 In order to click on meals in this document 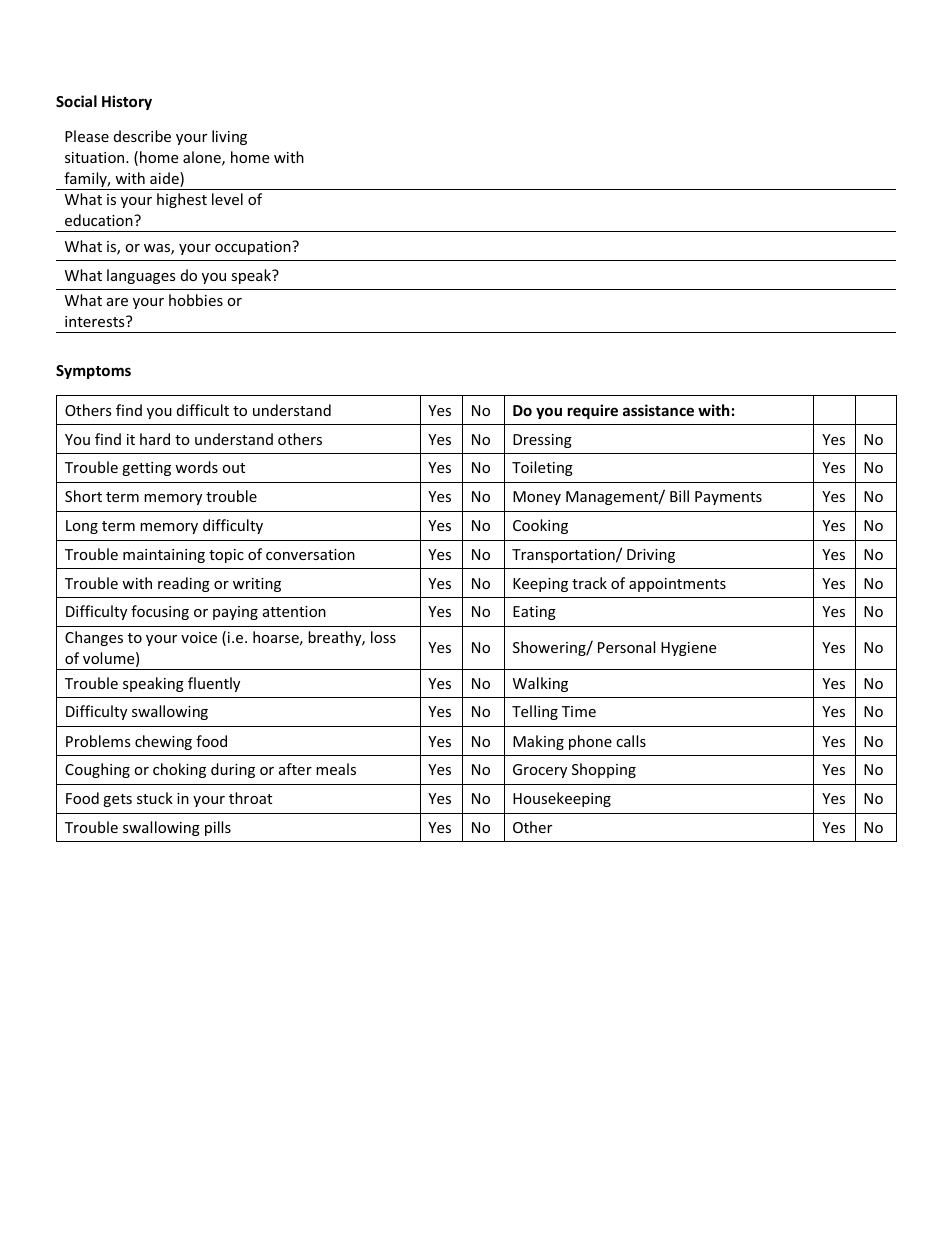, I will do `click(336, 769)`.
